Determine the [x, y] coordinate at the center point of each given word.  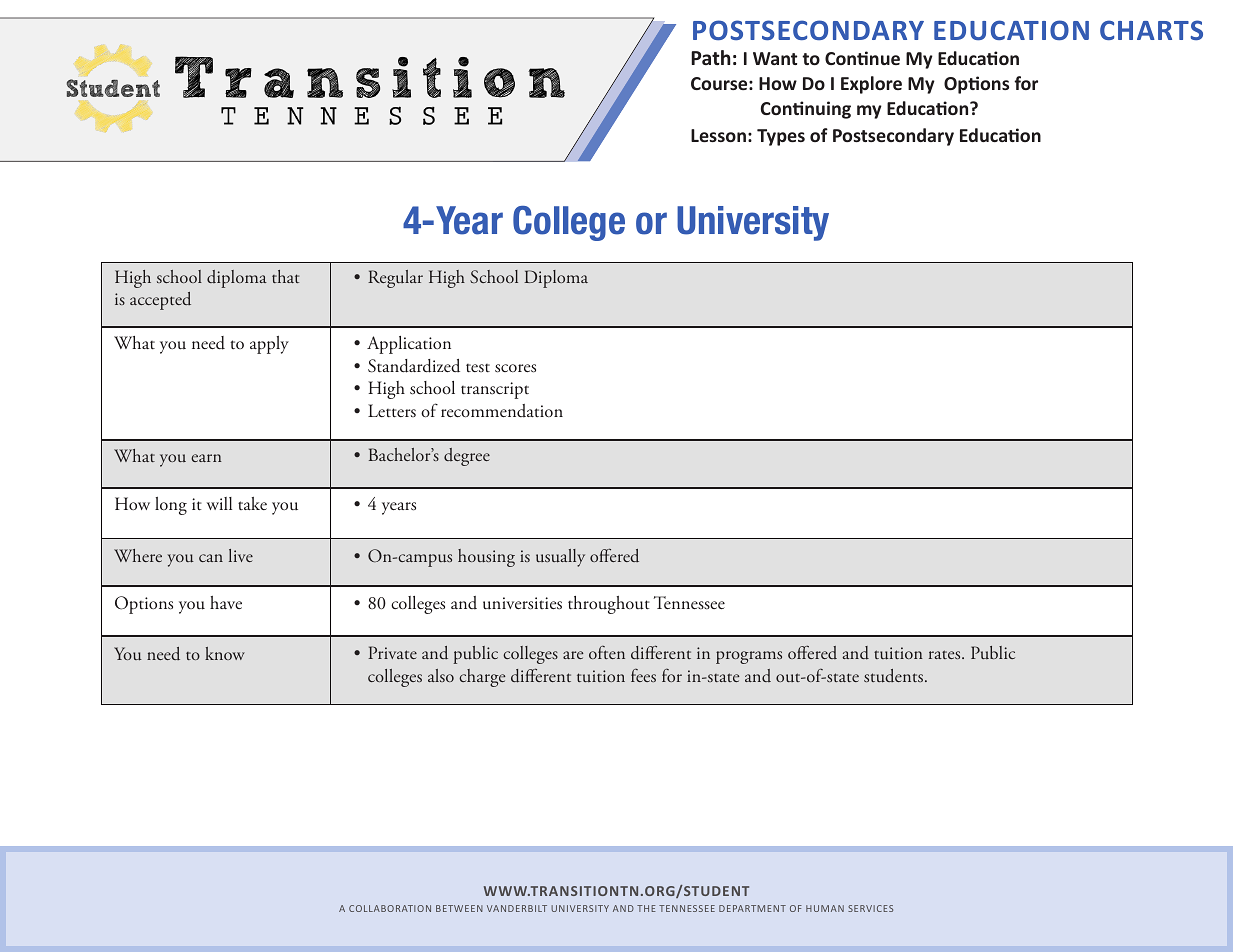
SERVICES [870, 908]
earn [206, 458]
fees [643, 675]
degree [467, 457]
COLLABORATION [390, 908]
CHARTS [1151, 30]
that [285, 276]
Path [711, 57]
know [225, 653]
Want [775, 58]
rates [946, 654]
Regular [395, 279]
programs [749, 657]
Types [781, 137]
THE [646, 908]
